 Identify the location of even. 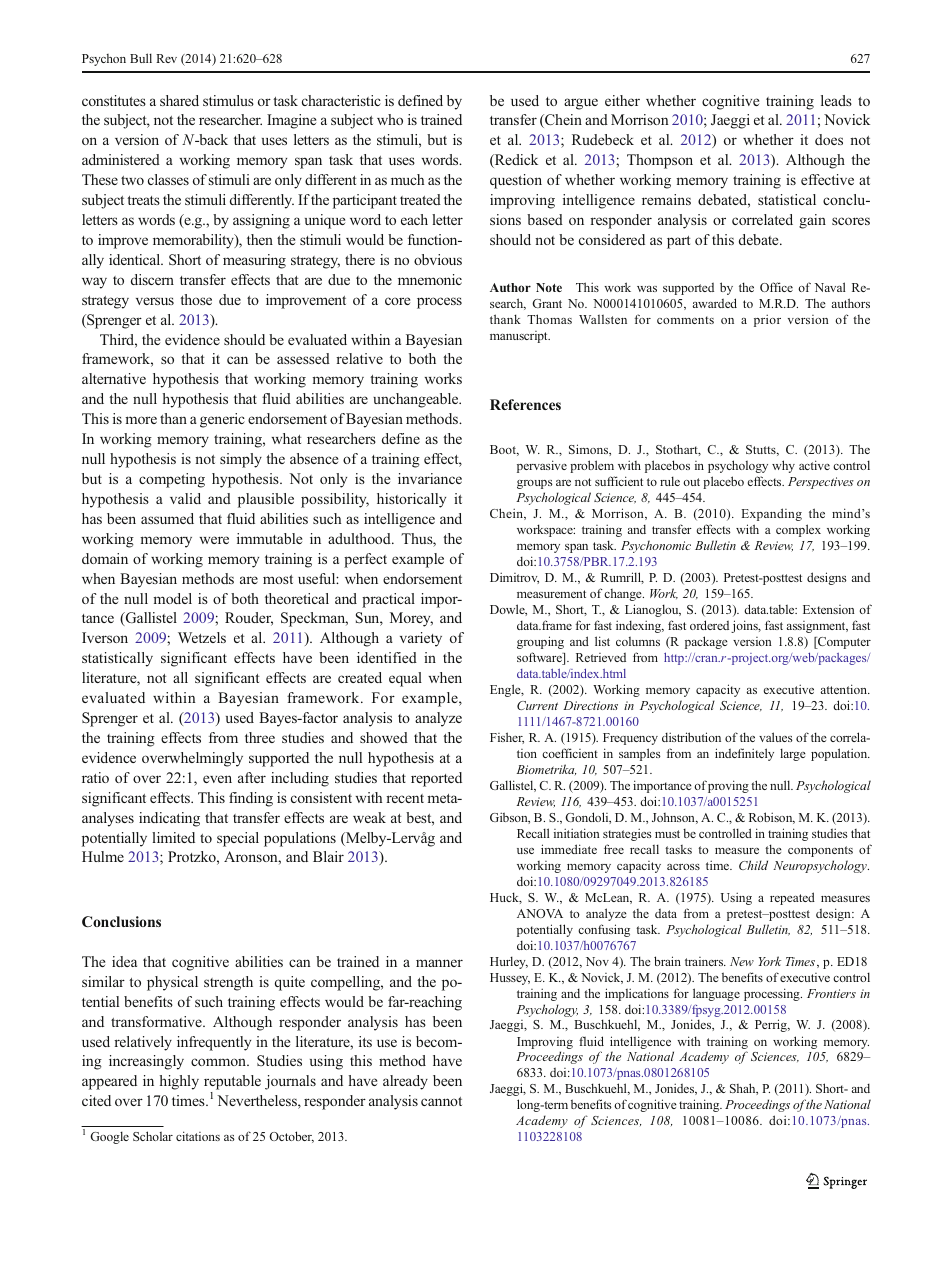
(217, 779).
